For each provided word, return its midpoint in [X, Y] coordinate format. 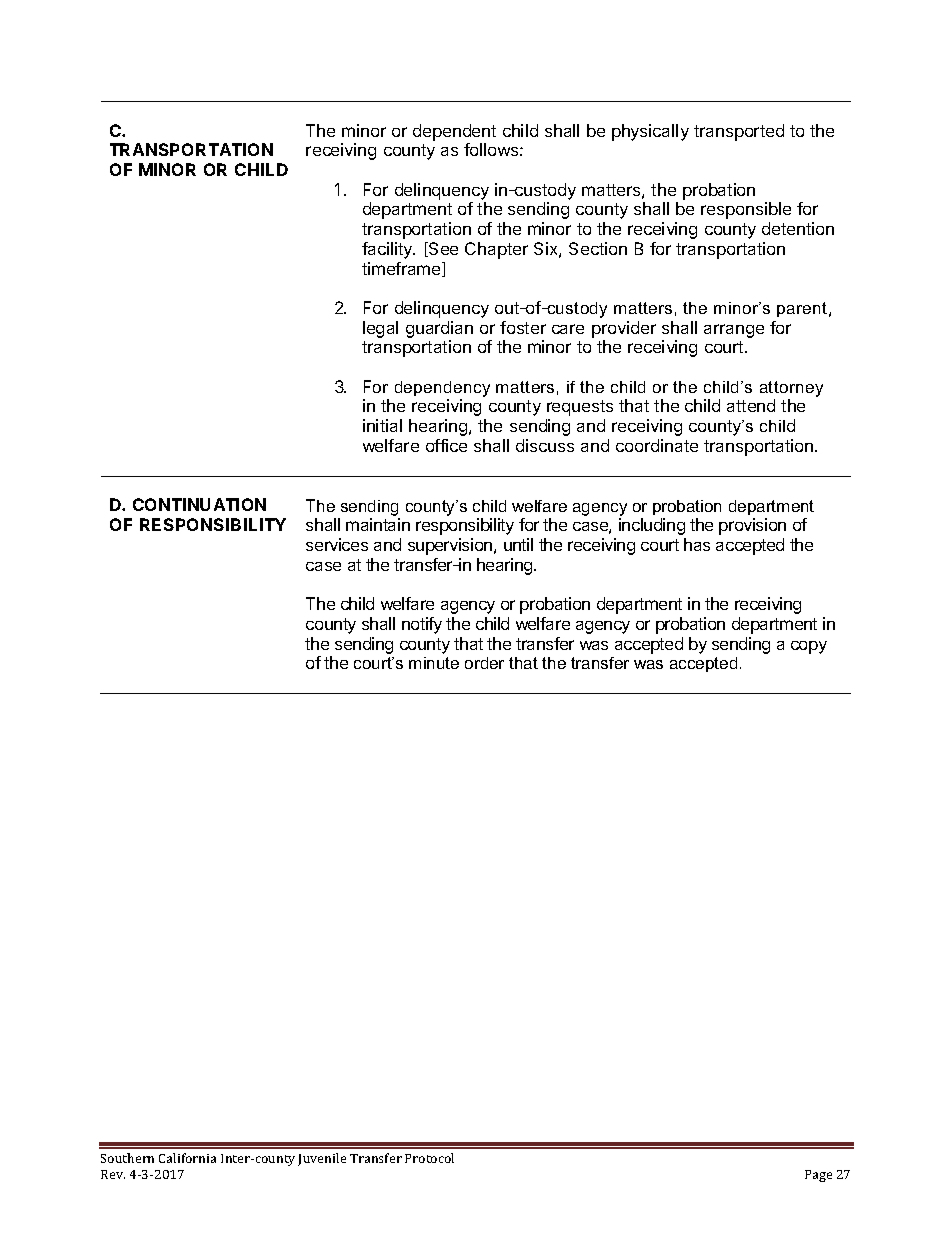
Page [818, 1176]
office [446, 445]
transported [739, 132]
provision [752, 526]
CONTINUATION [199, 504]
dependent [454, 132]
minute [434, 663]
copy [809, 647]
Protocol [429, 1158]
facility [388, 250]
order [484, 663]
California [187, 1158]
